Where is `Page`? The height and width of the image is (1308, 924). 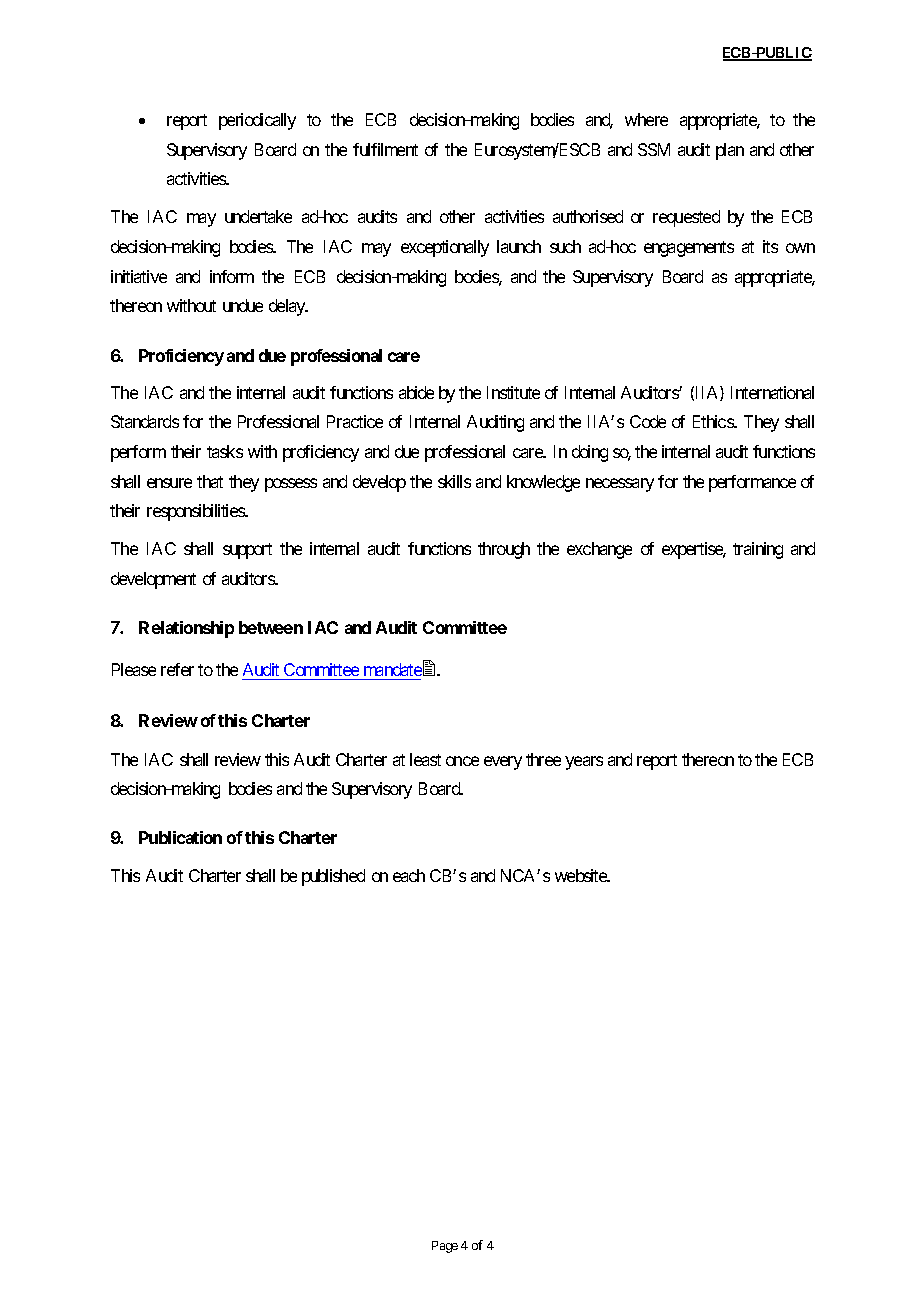
Page is located at coordinates (445, 1247).
